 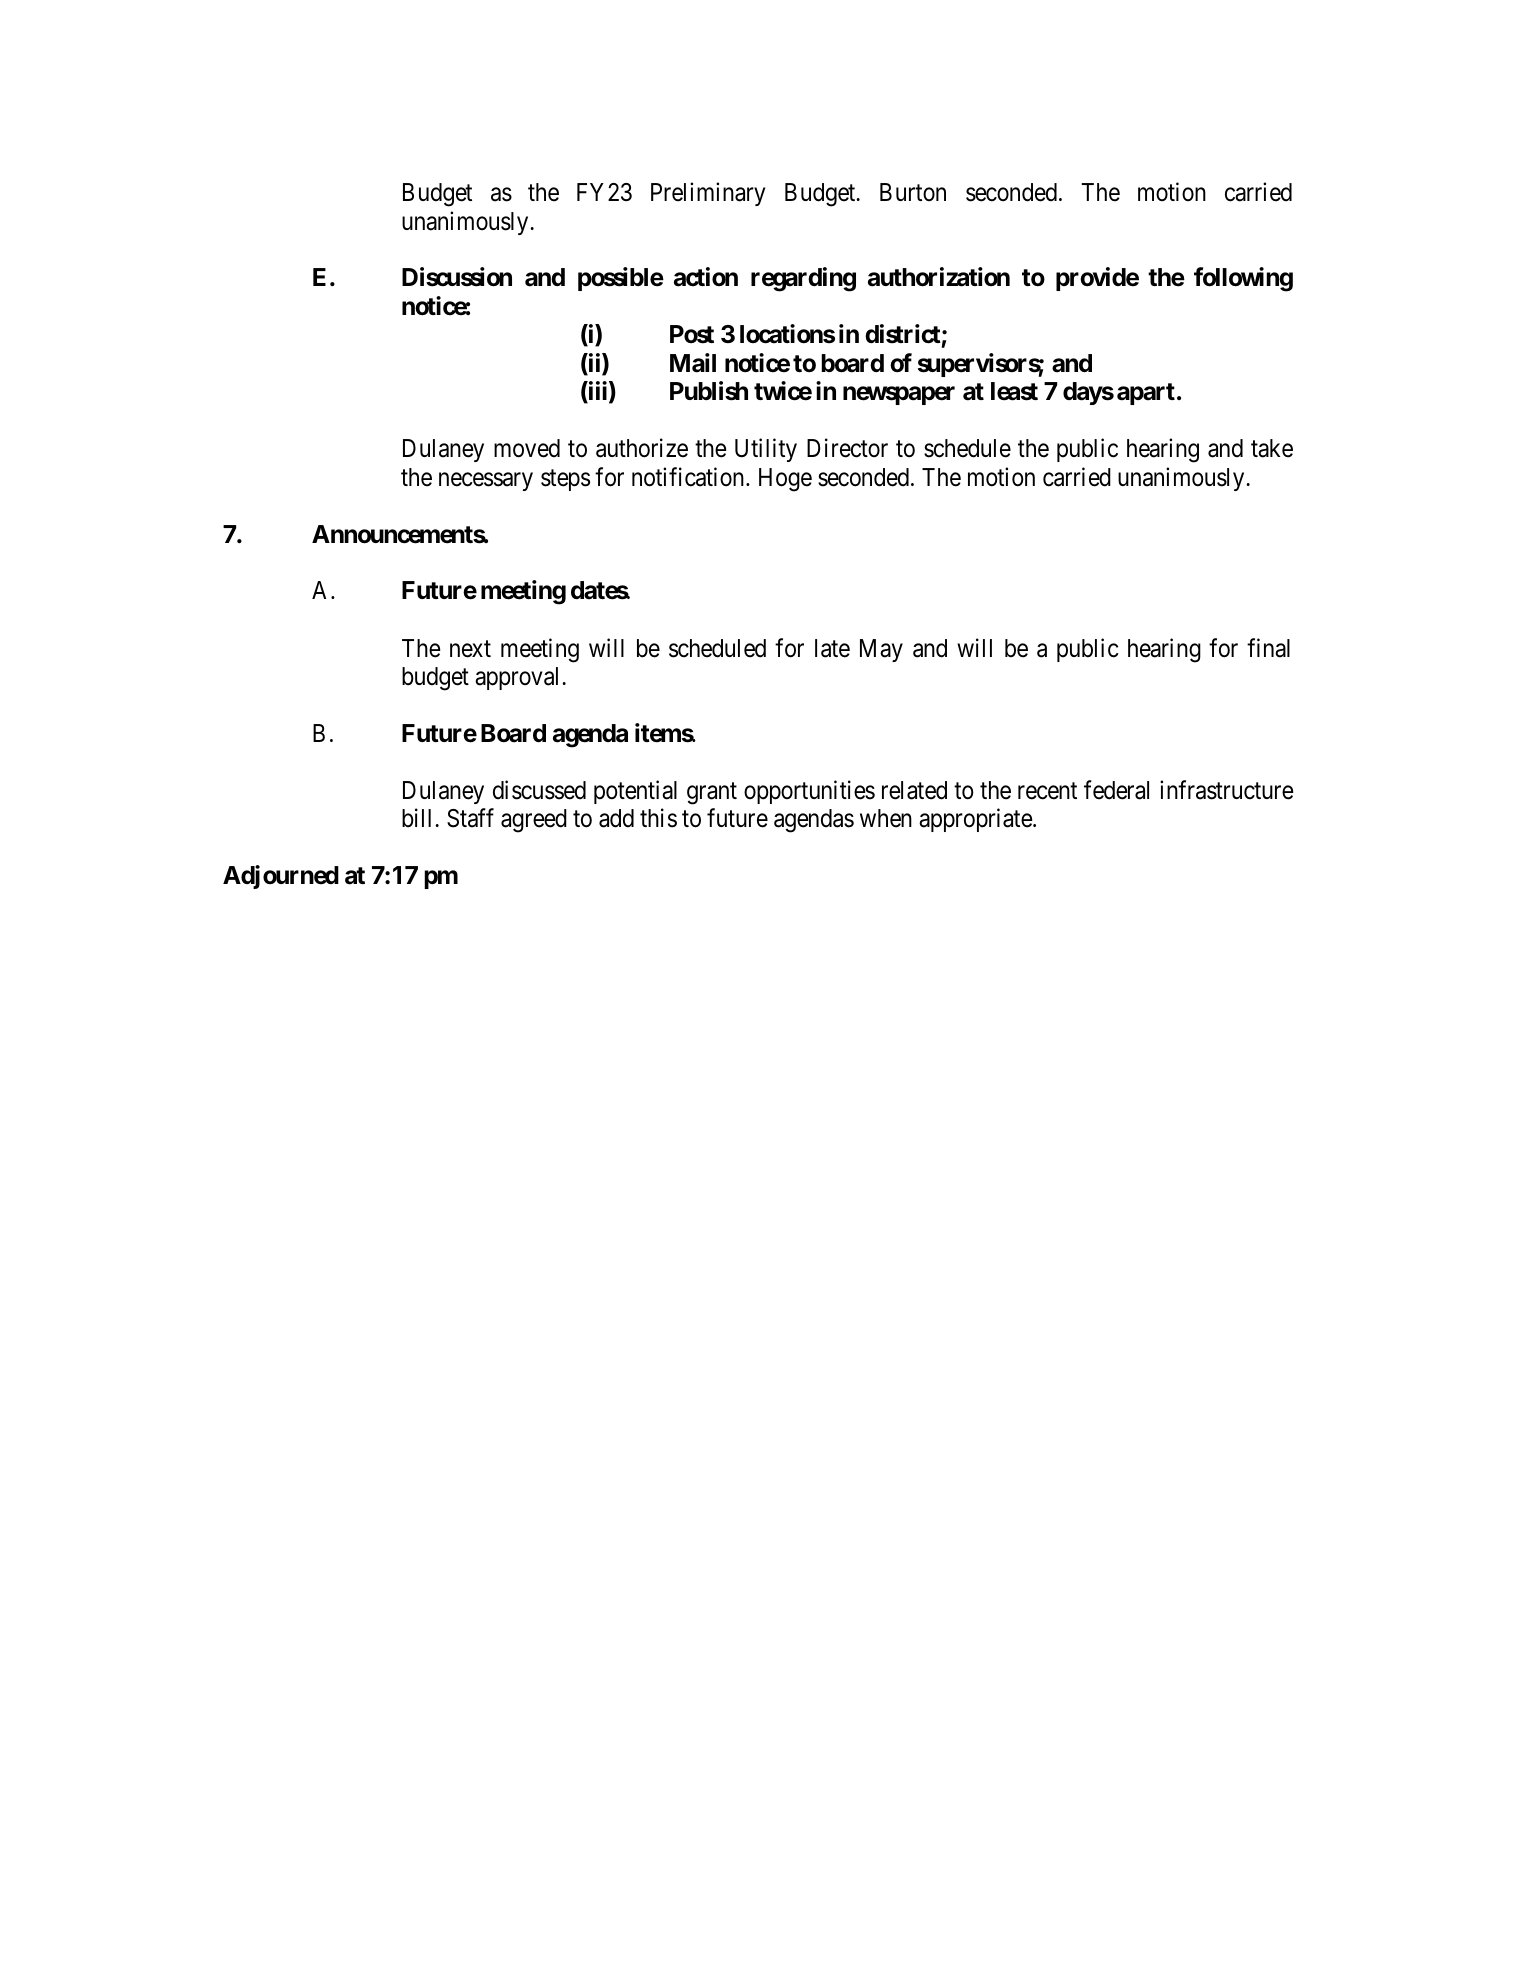 What do you see at coordinates (1268, 648) in the screenshot?
I see `final` at bounding box center [1268, 648].
